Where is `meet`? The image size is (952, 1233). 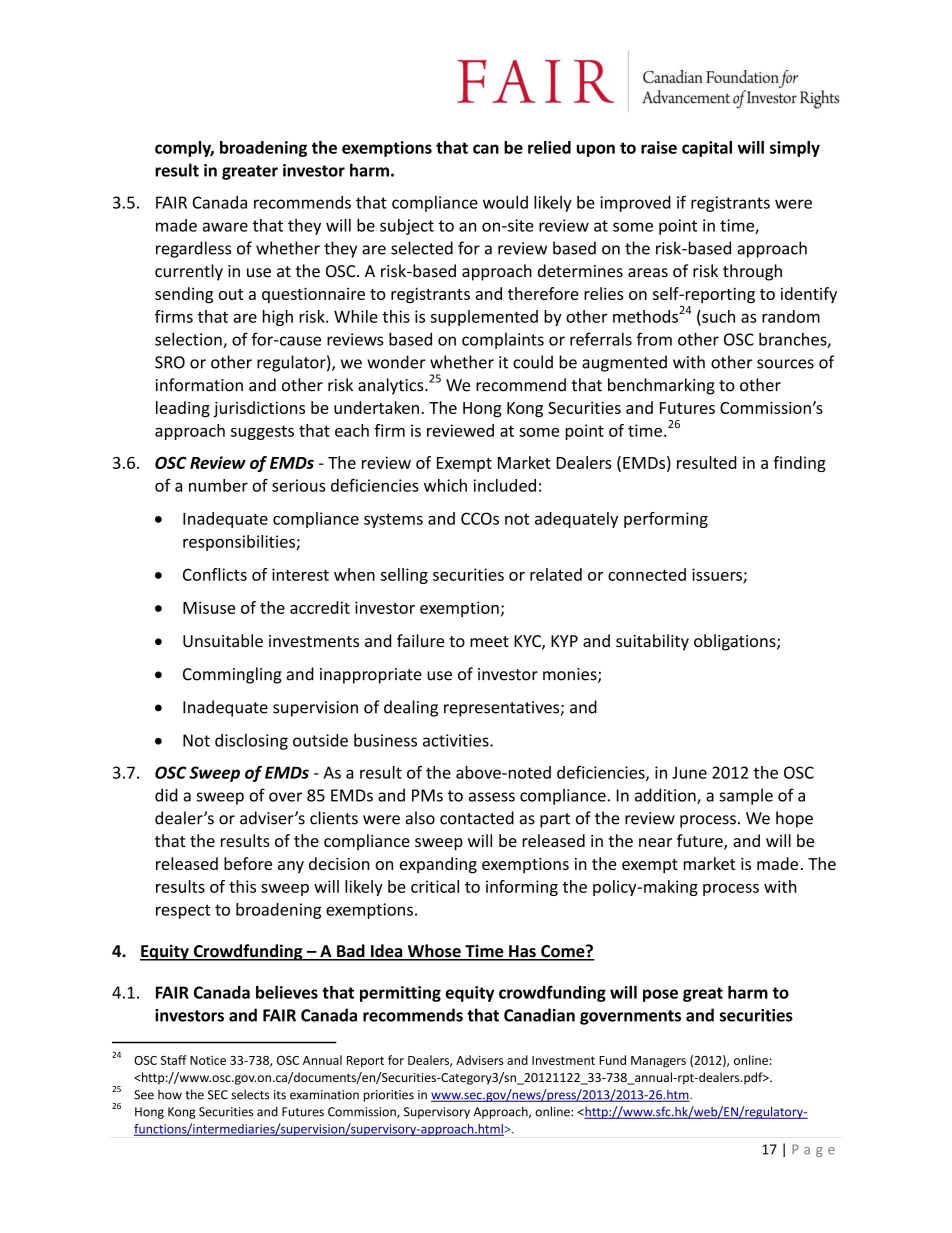
meet is located at coordinates (489, 642).
